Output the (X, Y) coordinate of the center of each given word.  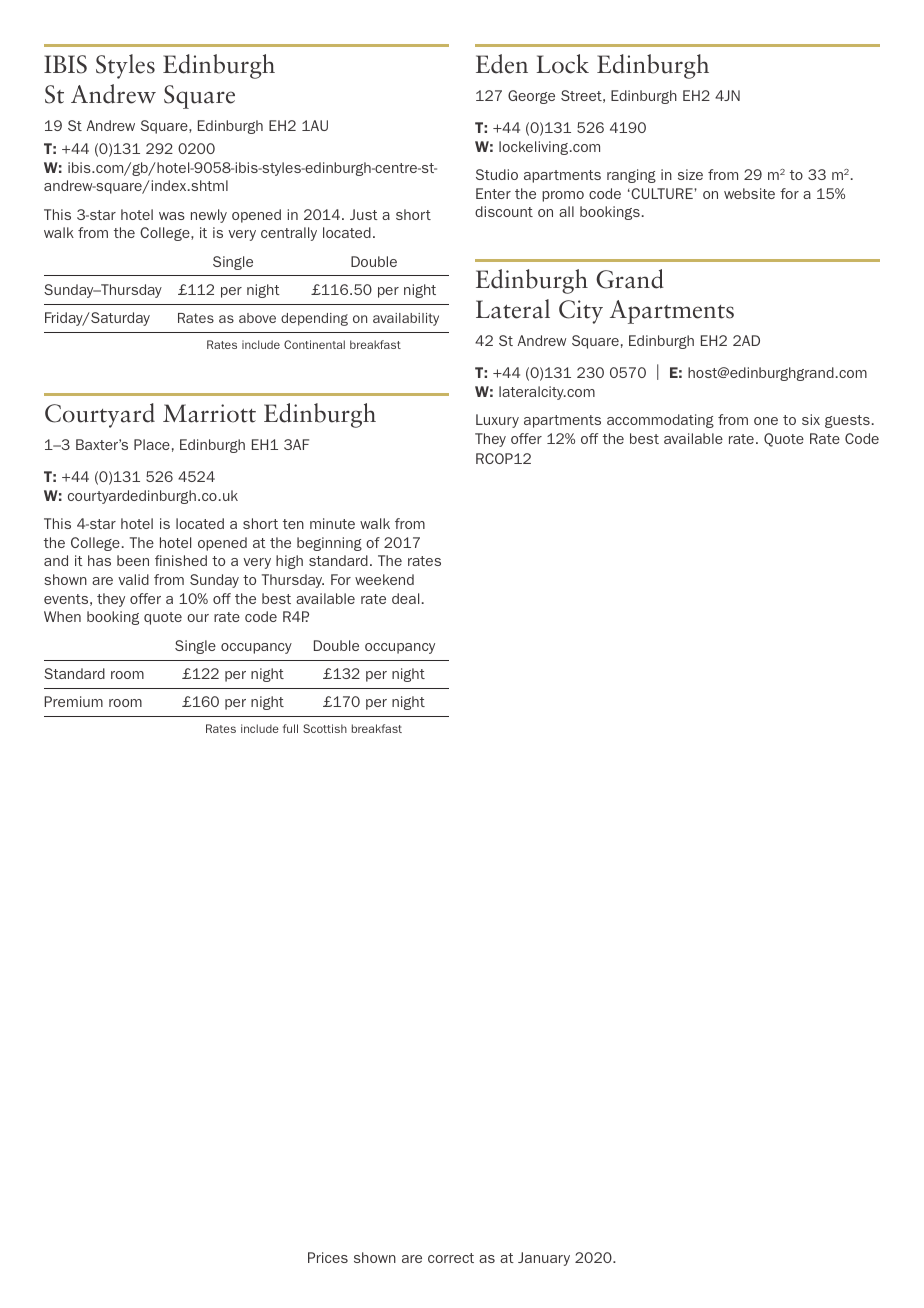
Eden (502, 64)
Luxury (497, 421)
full (290, 728)
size (690, 174)
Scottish (325, 728)
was (172, 216)
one (766, 421)
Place (152, 444)
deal (405, 598)
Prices (328, 1257)
